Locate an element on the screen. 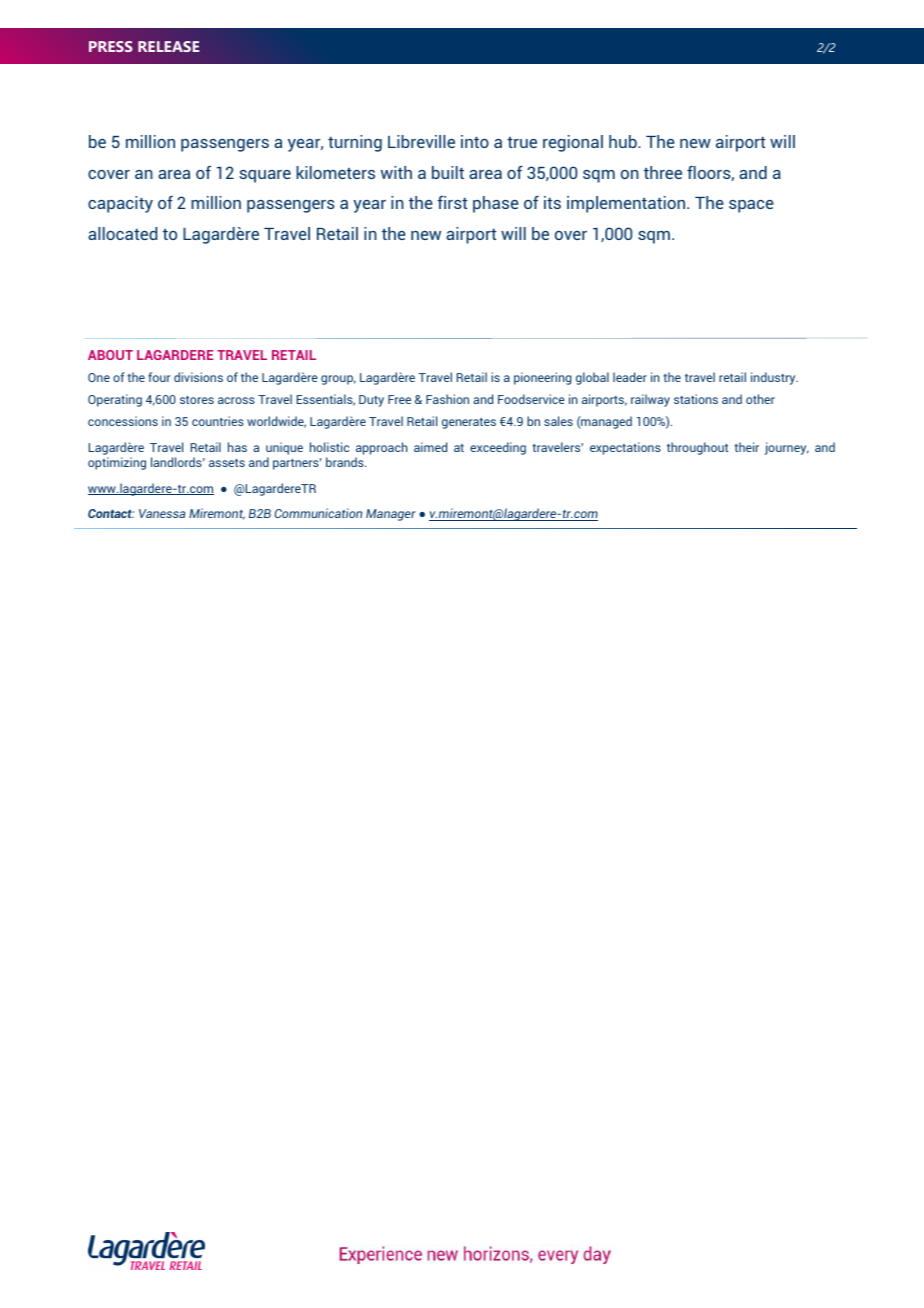  allocated is located at coordinates (122, 233).
